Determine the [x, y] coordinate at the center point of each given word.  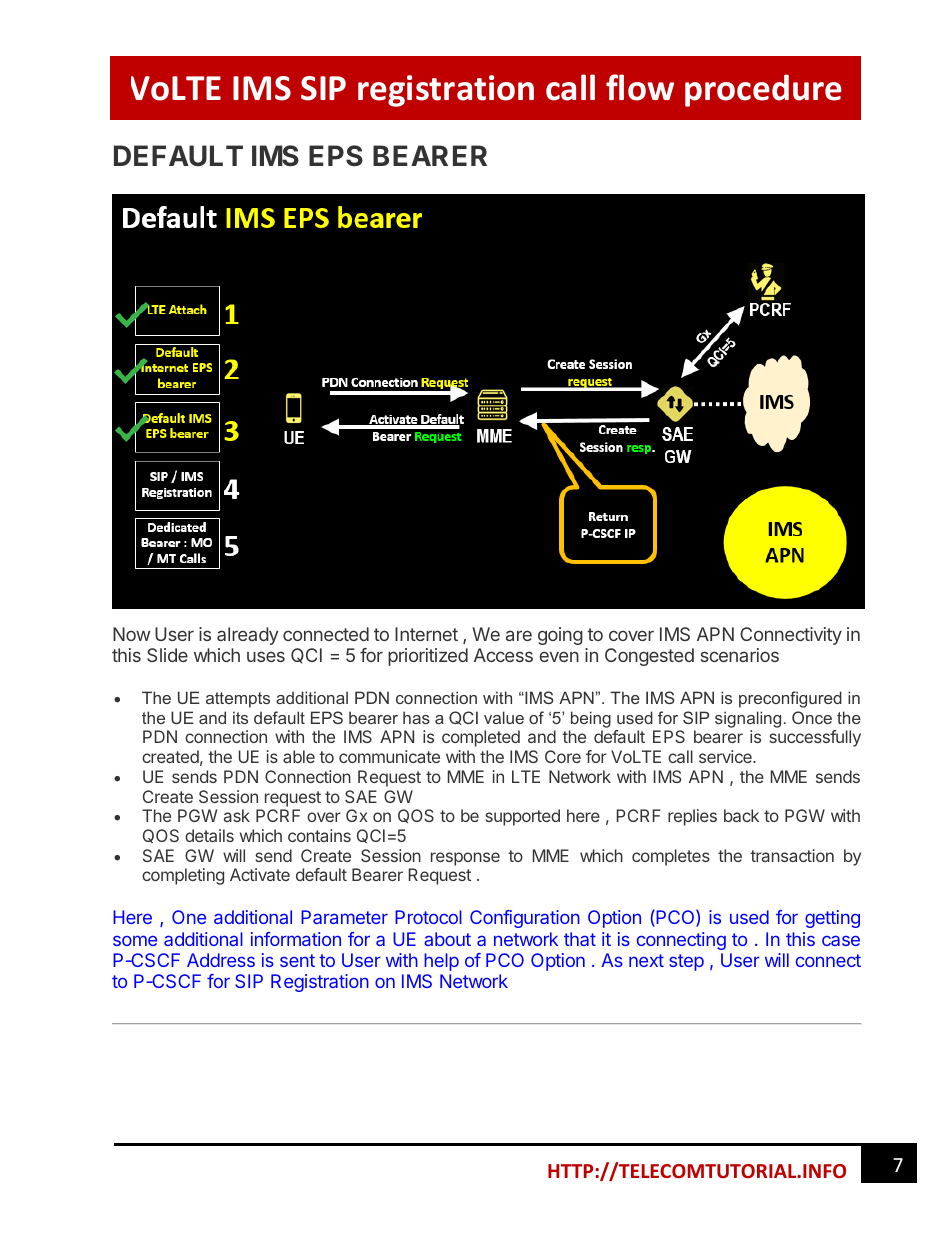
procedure [763, 90]
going [560, 636]
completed [481, 738]
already [247, 636]
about [447, 939]
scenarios [740, 655]
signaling [748, 719]
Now [131, 634]
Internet [426, 634]
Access [503, 655]
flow [640, 87]
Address [221, 960]
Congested [649, 657]
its [240, 717]
